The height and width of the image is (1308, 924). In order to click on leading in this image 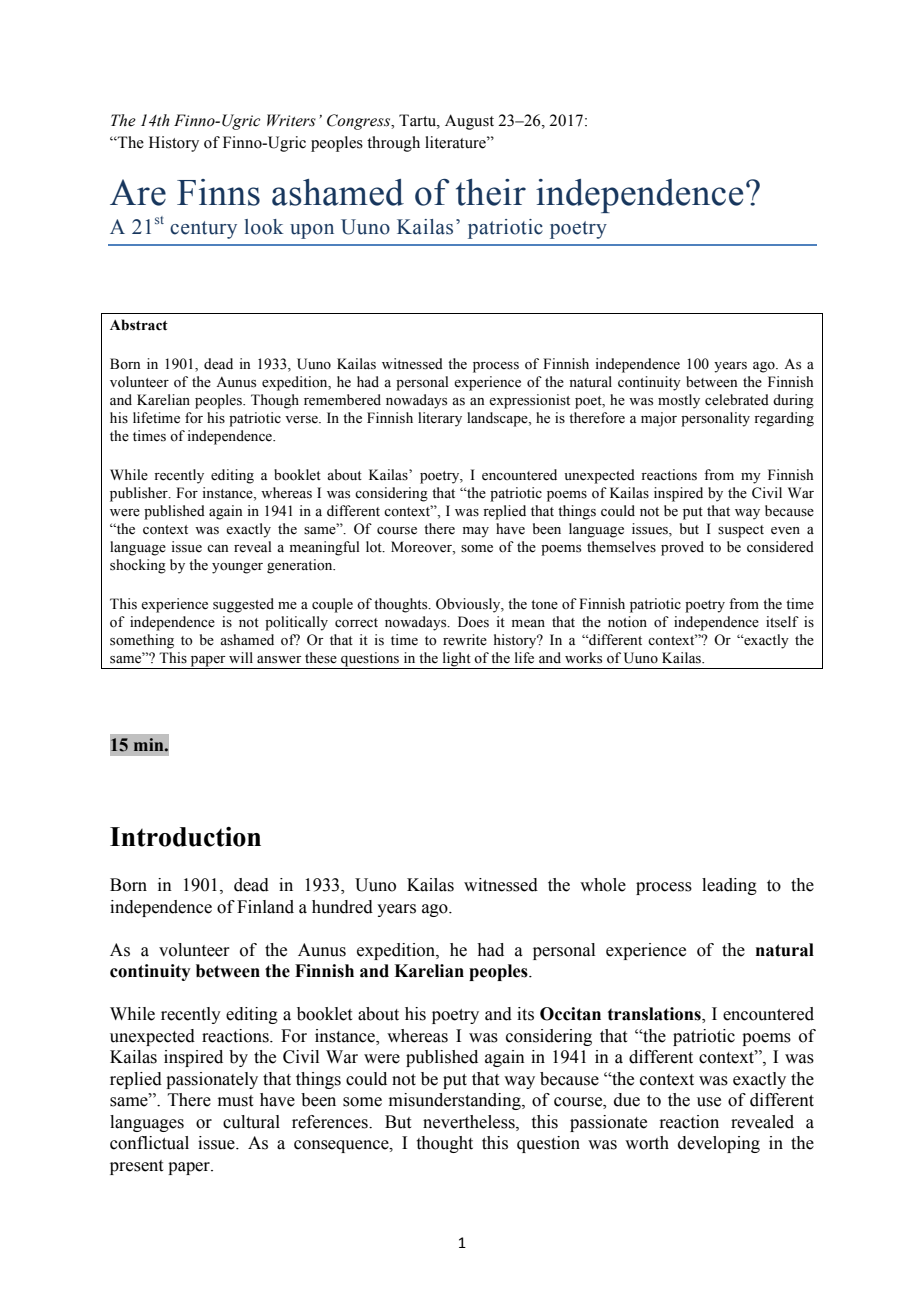, I will do `click(729, 886)`.
